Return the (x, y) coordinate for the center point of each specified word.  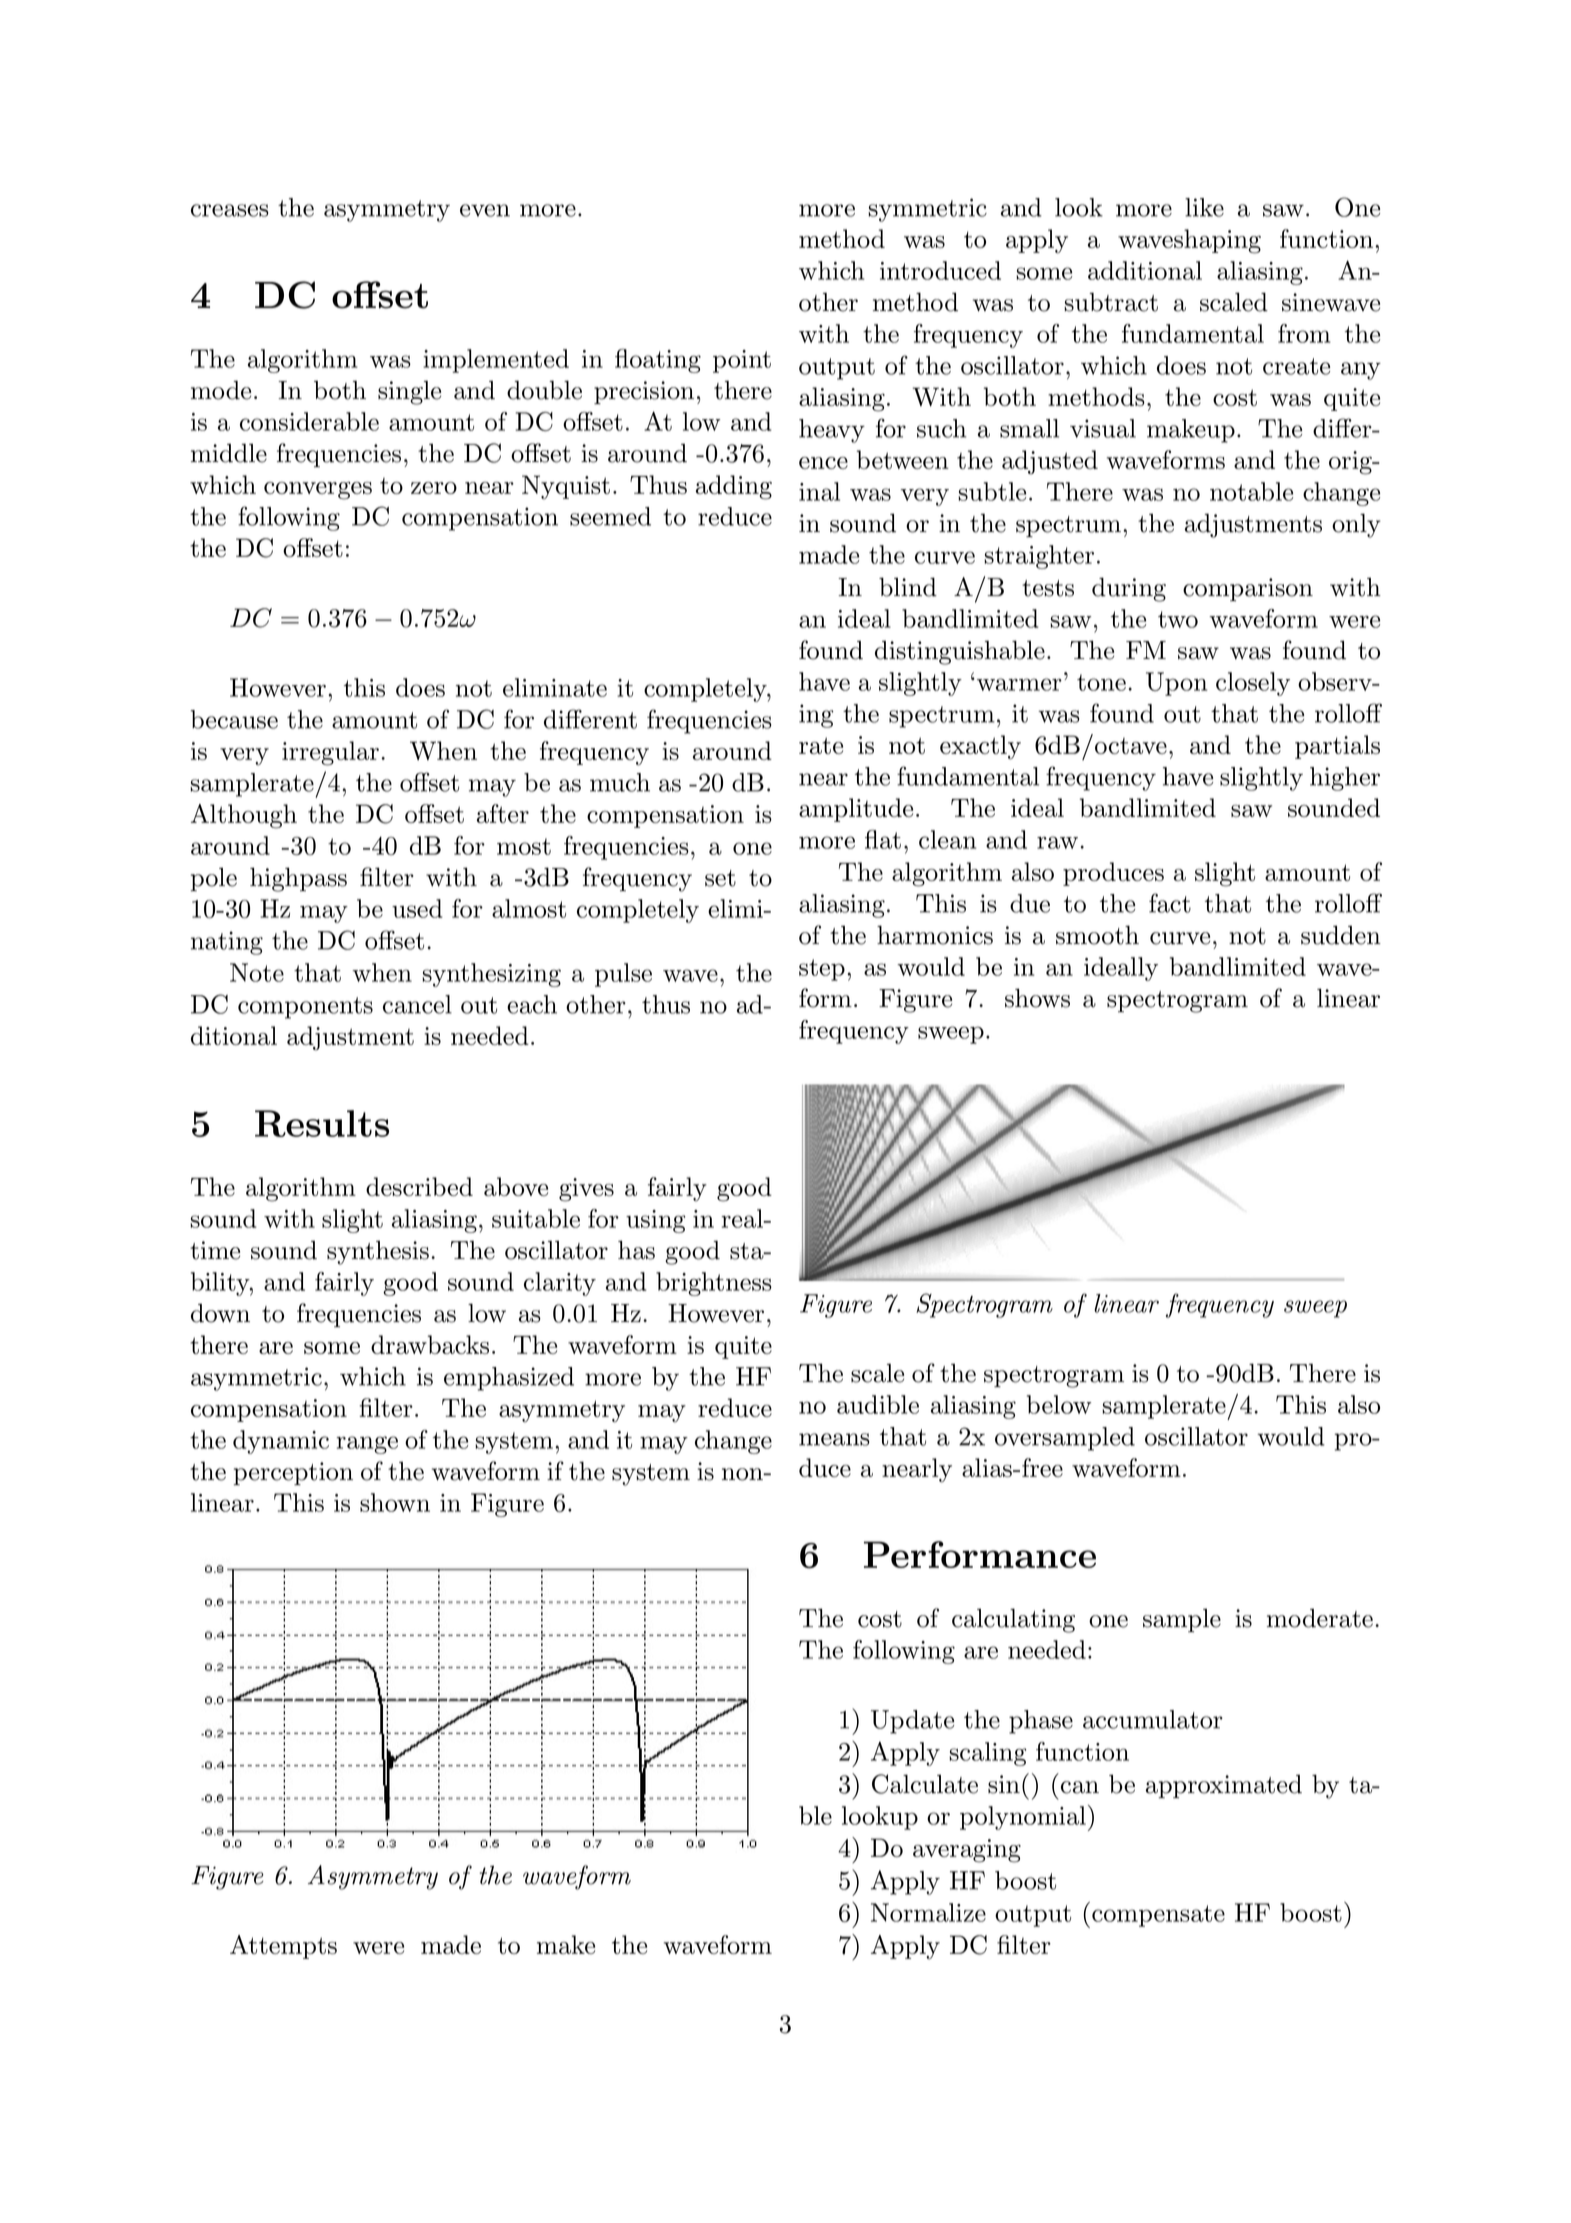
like (1204, 207)
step (822, 970)
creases (230, 210)
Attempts (283, 1947)
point (742, 361)
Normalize (928, 1912)
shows (1037, 998)
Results (322, 1123)
